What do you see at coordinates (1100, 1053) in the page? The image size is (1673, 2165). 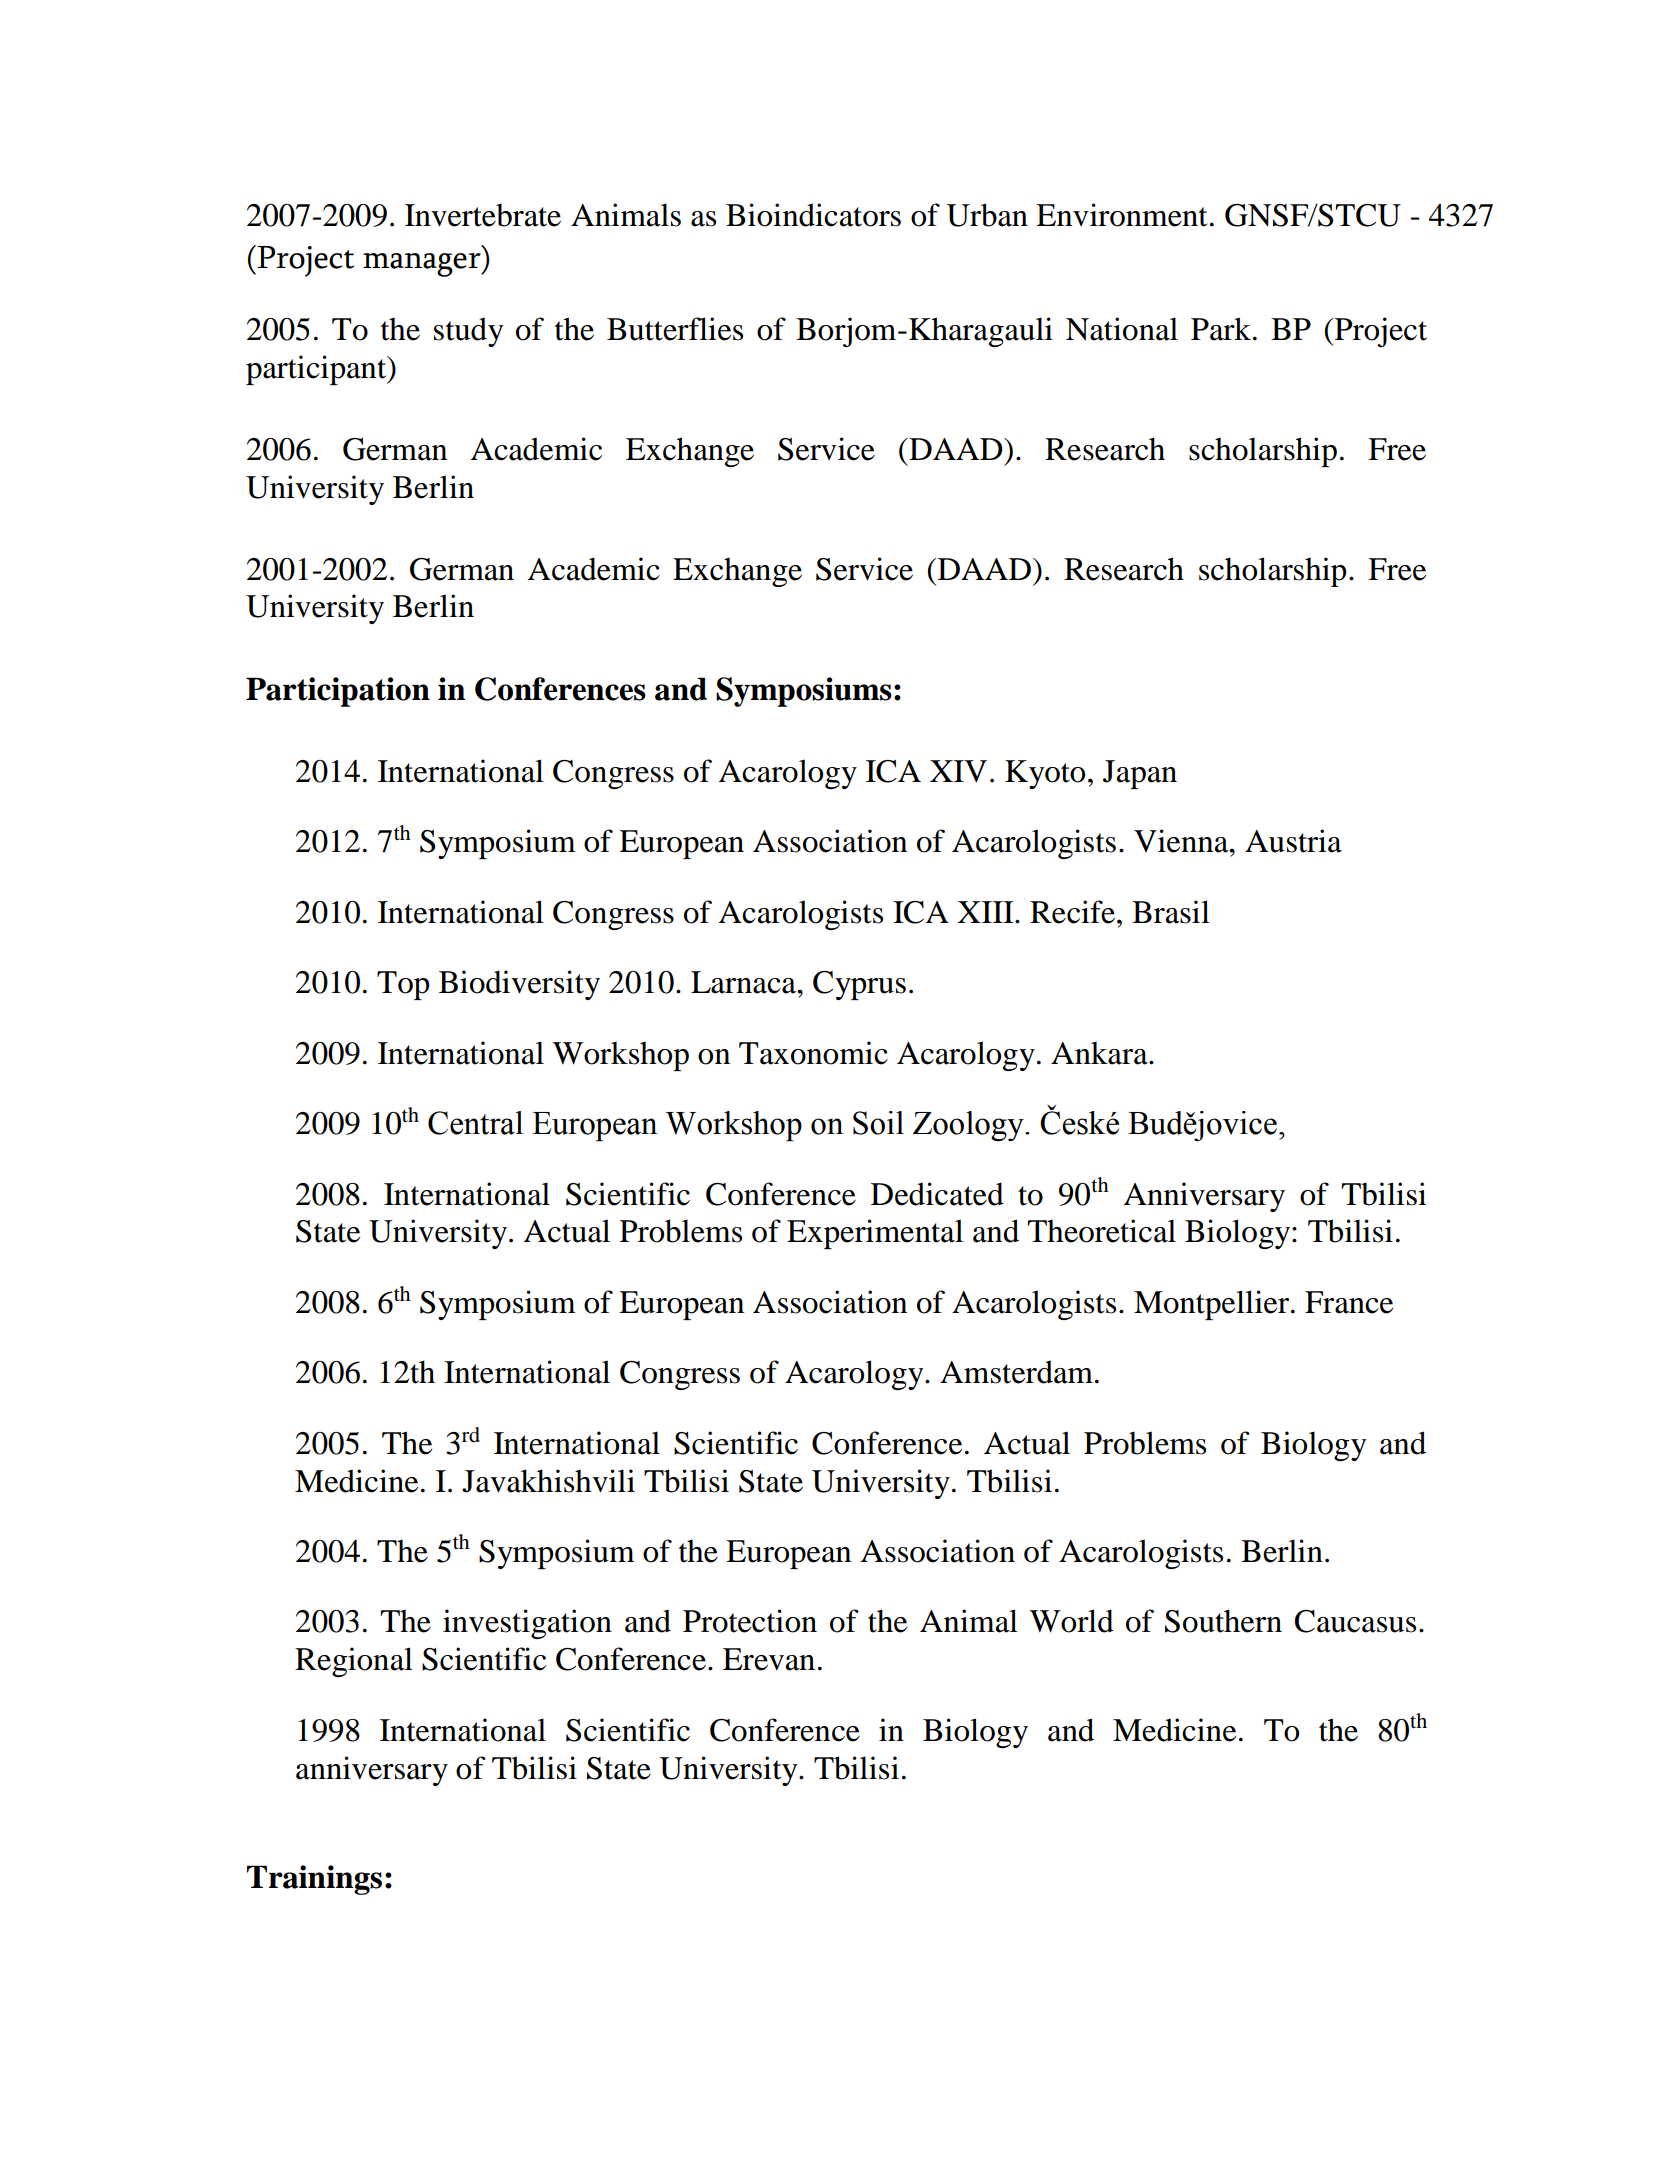 I see `Ankara` at bounding box center [1100, 1053].
